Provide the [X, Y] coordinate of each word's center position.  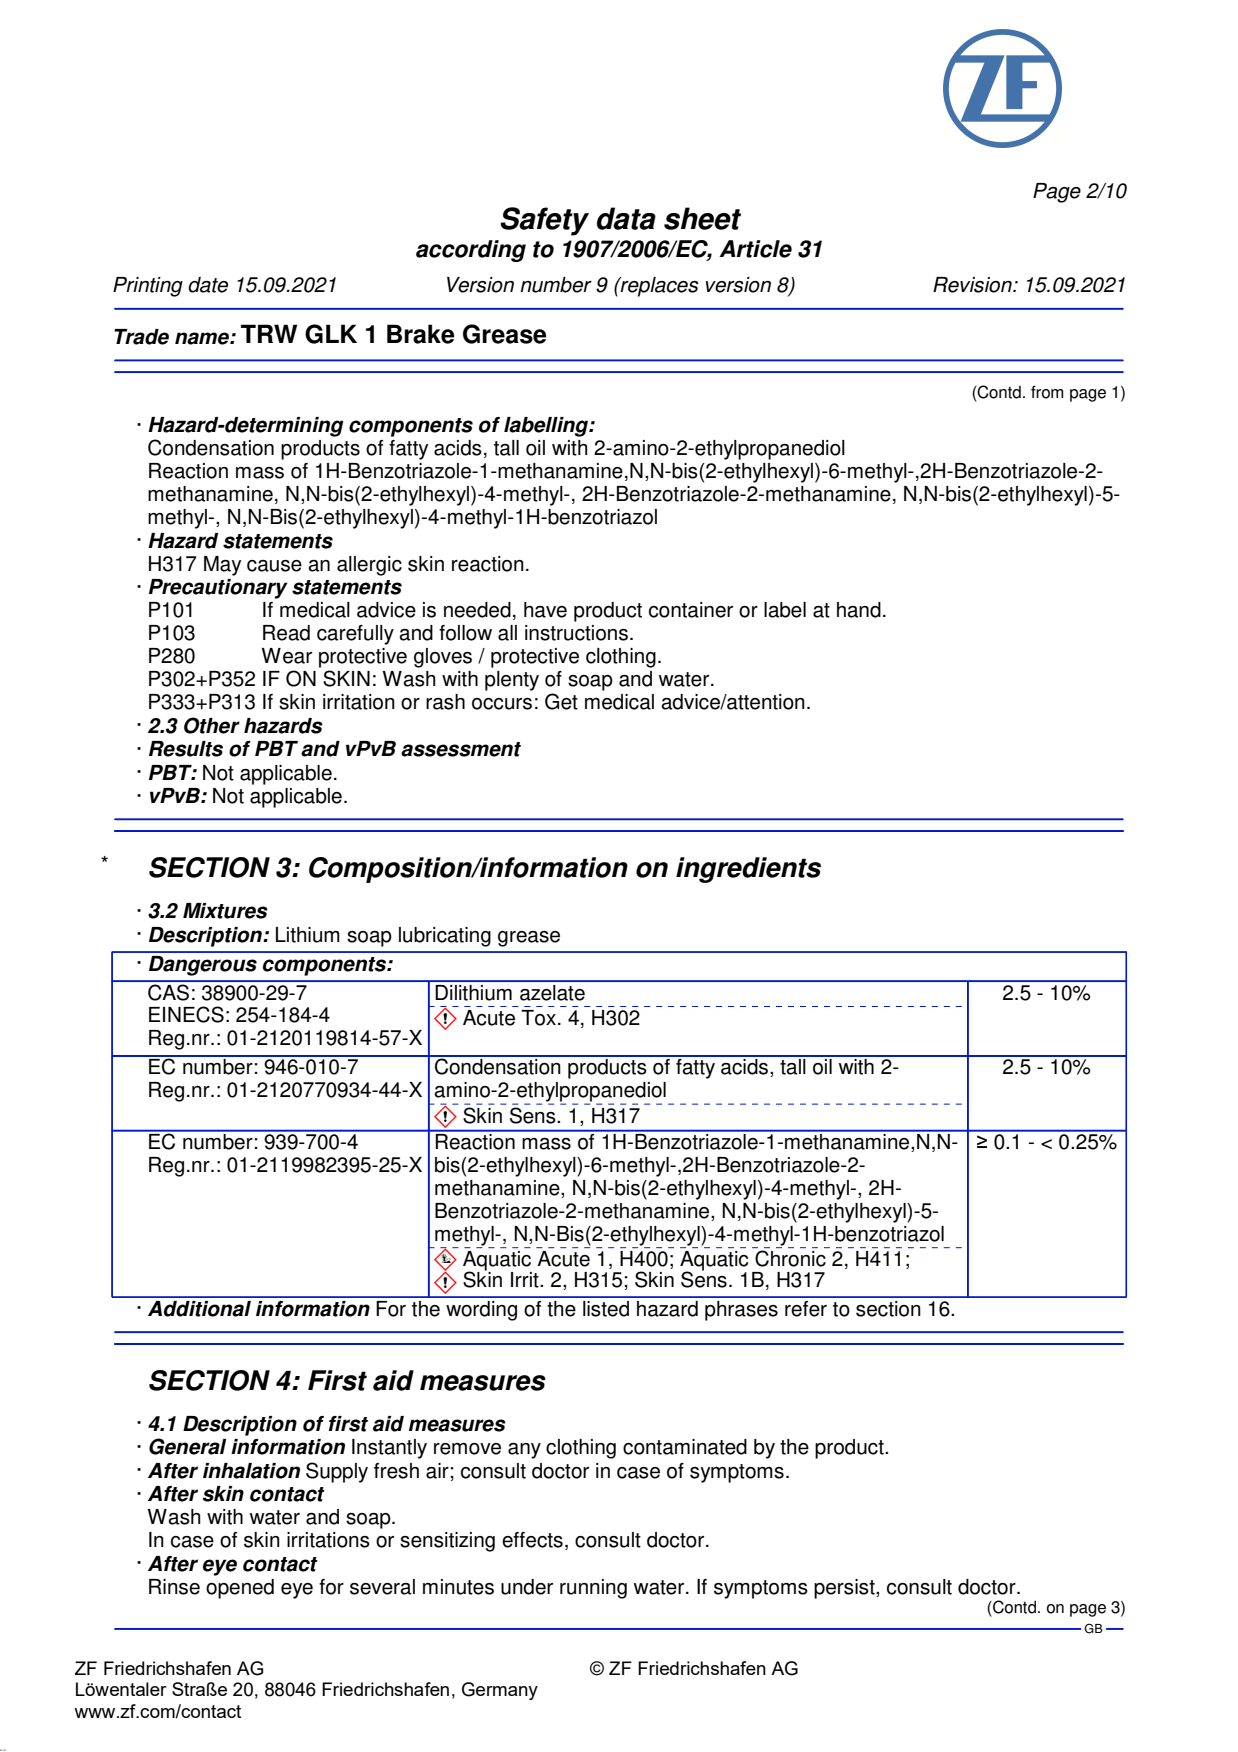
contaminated [685, 1447]
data [626, 218]
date [208, 285]
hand [859, 610]
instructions [576, 633]
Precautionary [218, 589]
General [187, 1446]
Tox [538, 1018]
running [593, 1589]
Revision [973, 285]
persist [845, 1589]
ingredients [748, 870]
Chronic [790, 1258]
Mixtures [225, 911]
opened [240, 1589]
